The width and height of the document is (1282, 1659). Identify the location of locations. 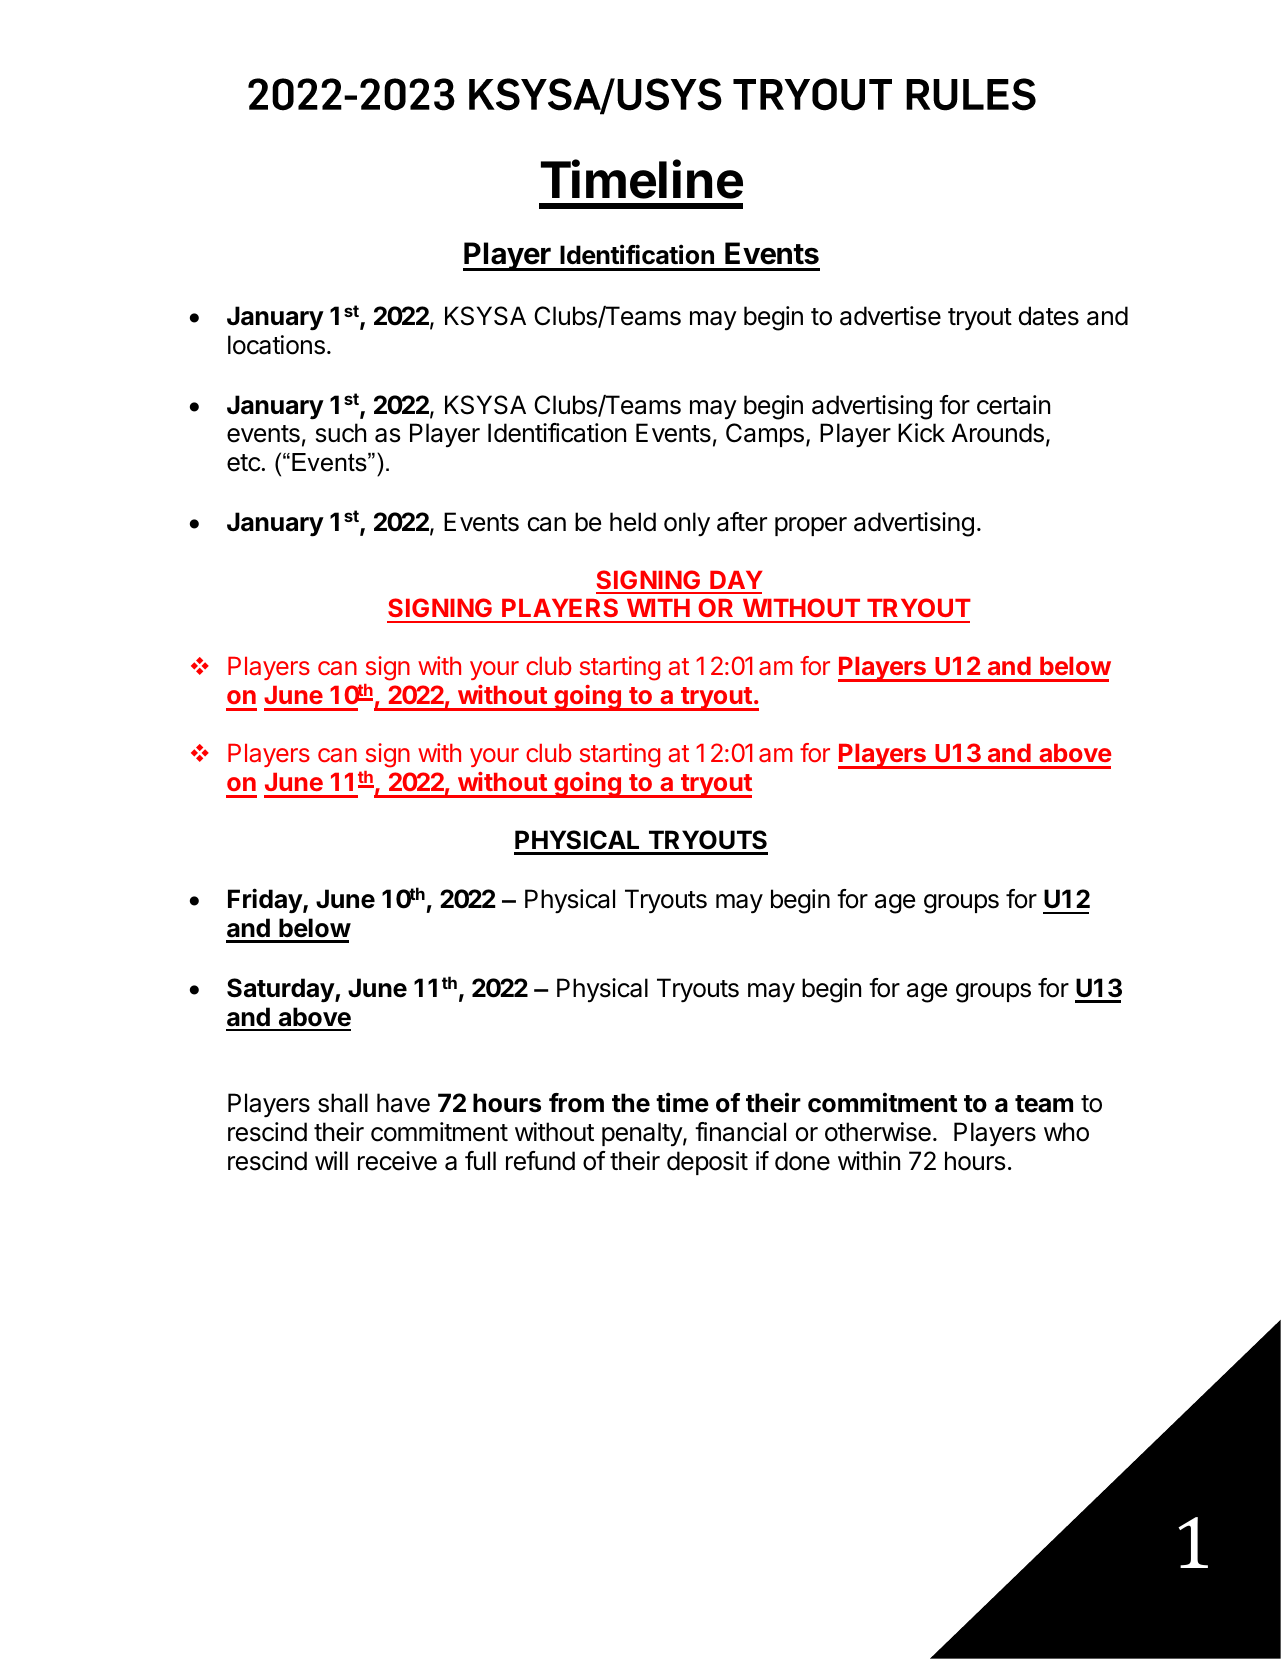
(276, 345).
